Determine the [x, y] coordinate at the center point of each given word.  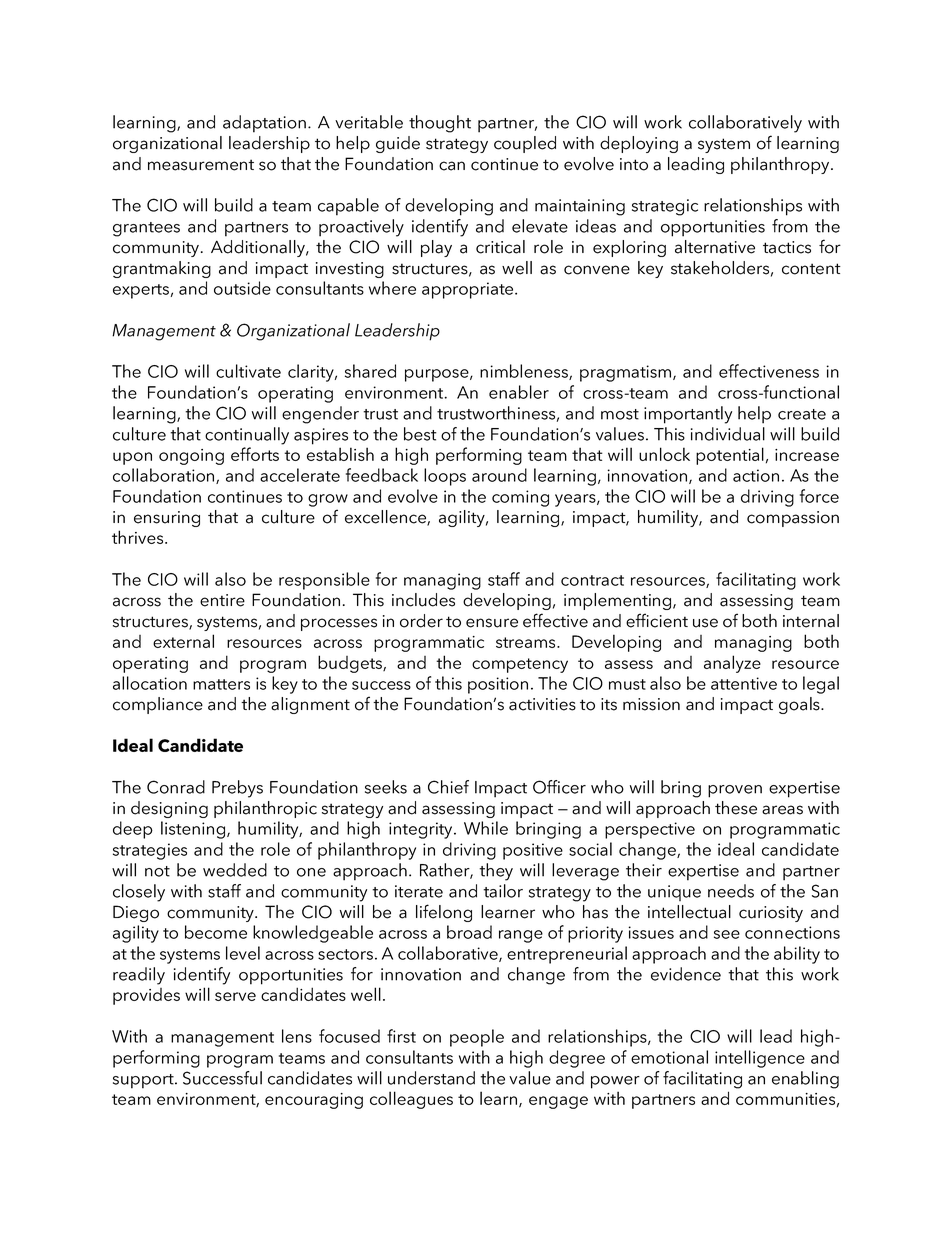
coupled [525, 144]
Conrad [176, 787]
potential [730, 456]
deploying [639, 144]
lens [297, 1036]
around [499, 475]
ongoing [191, 457]
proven [735, 791]
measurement [201, 165]
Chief [448, 787]
